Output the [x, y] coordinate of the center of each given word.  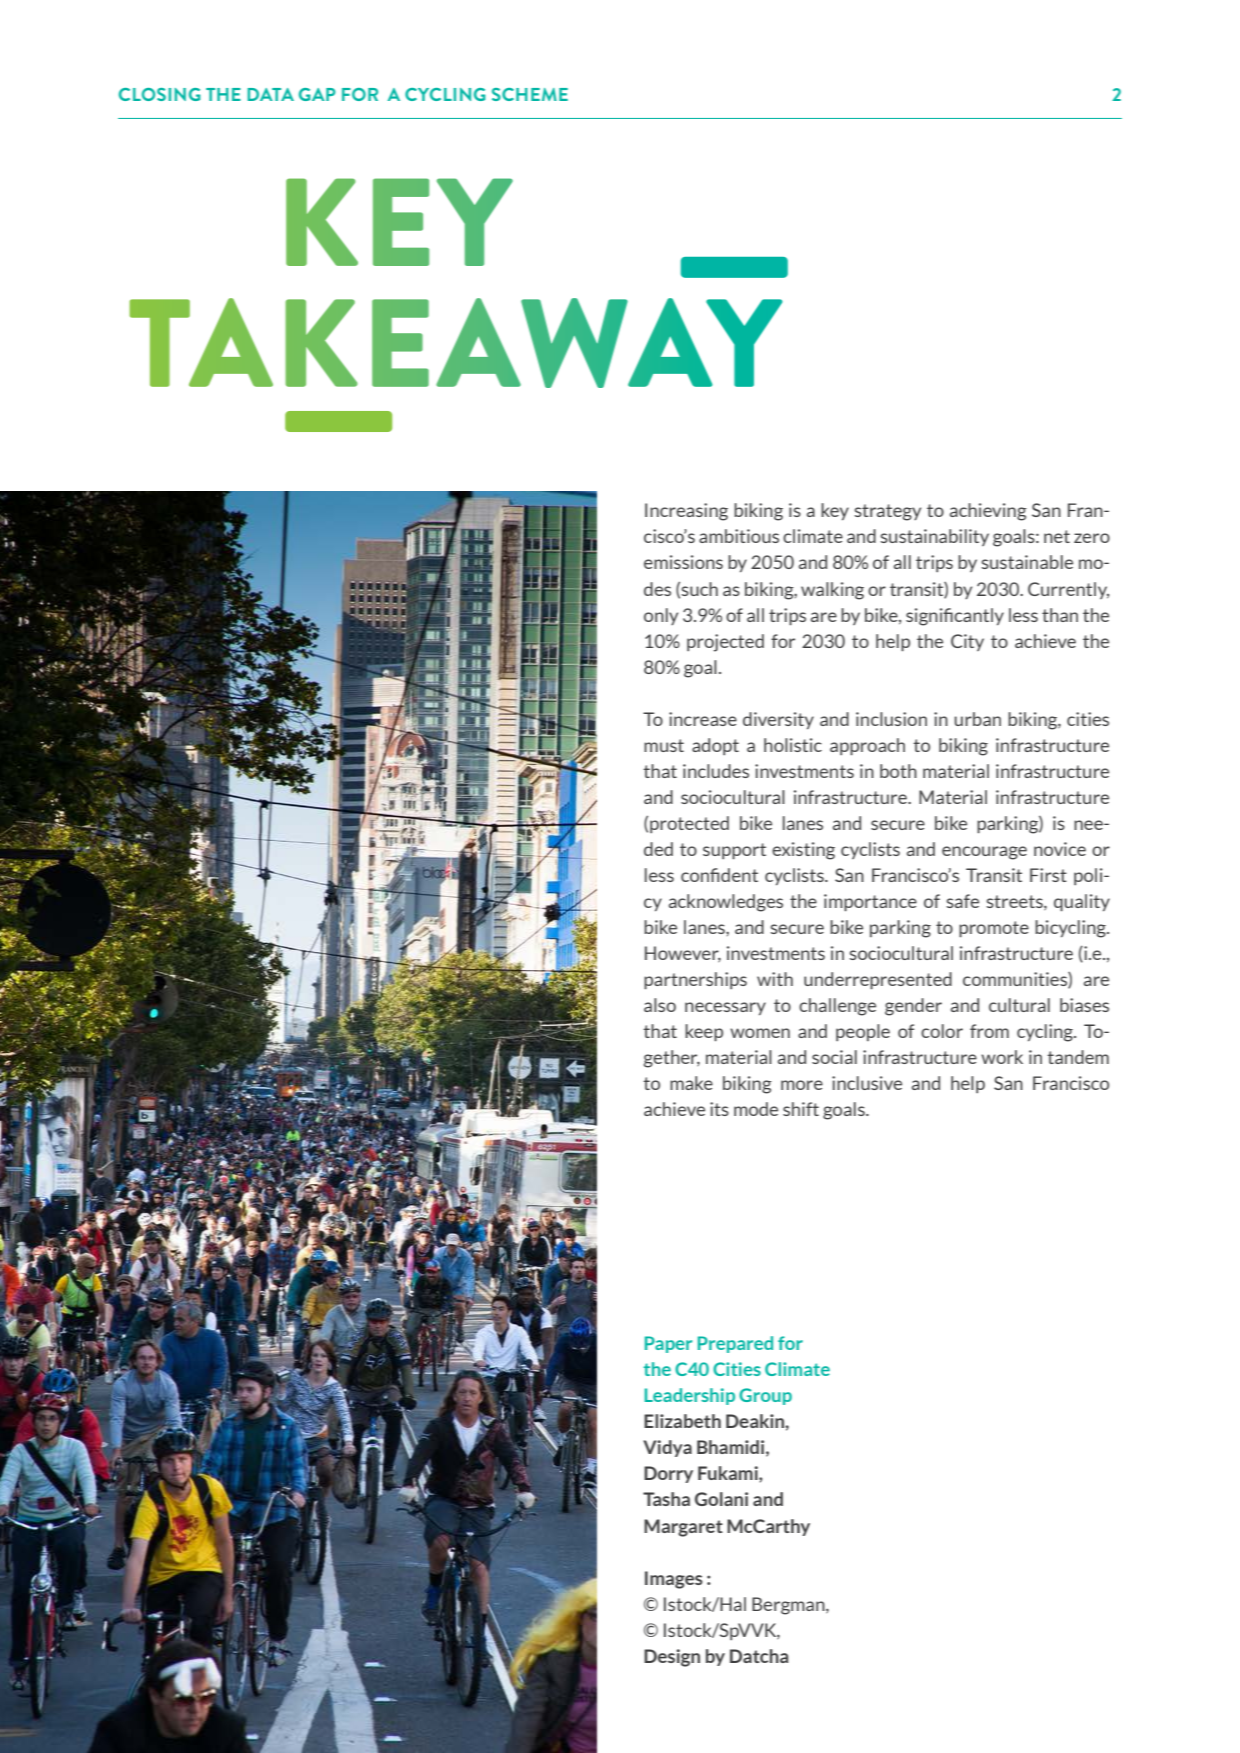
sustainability [934, 537]
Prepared [735, 1344]
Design [672, 1658]
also [660, 1005]
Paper [668, 1344]
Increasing [686, 512]
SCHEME [530, 94]
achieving [988, 512]
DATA [270, 94]
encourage [984, 853]
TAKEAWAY [455, 343]
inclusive [867, 1083]
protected [689, 824]
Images [674, 1580]
